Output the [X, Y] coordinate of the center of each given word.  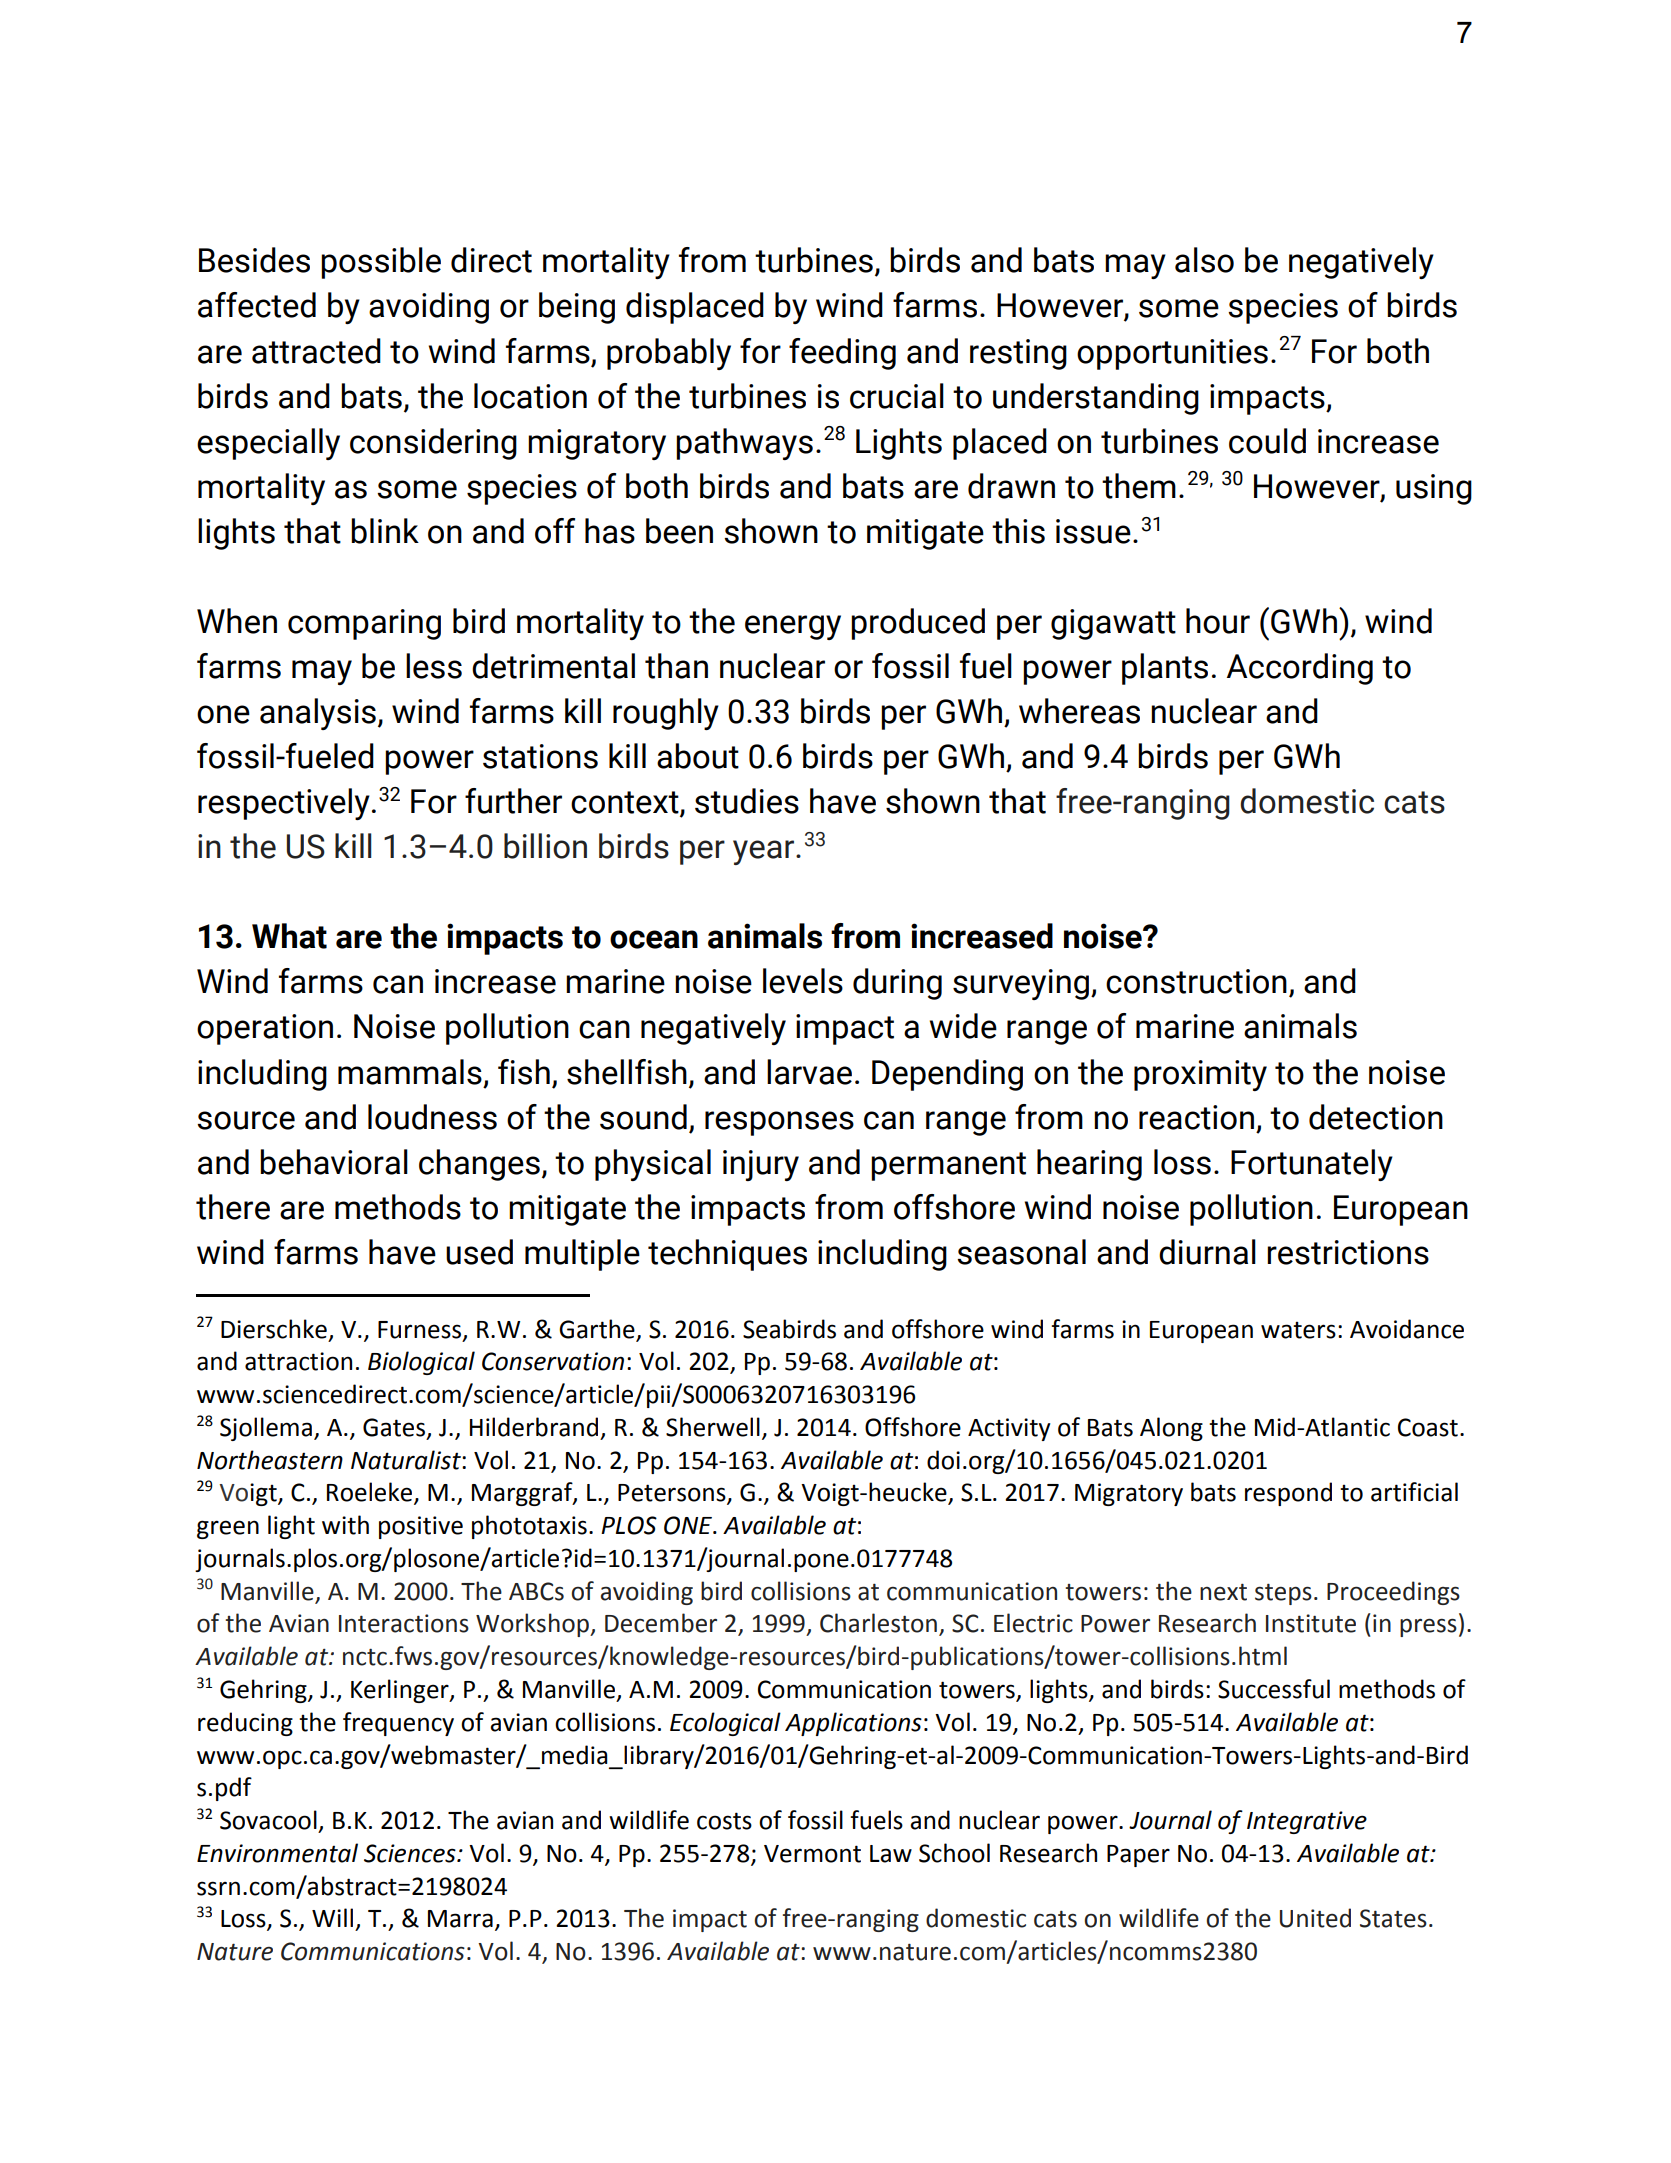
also [1204, 260]
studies [747, 801]
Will [332, 1917]
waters [1298, 1330]
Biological [421, 1363]
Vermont [812, 1854]
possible [381, 263]
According [1300, 669]
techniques [727, 1255]
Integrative [1307, 1822]
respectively [284, 804]
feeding [842, 354]
